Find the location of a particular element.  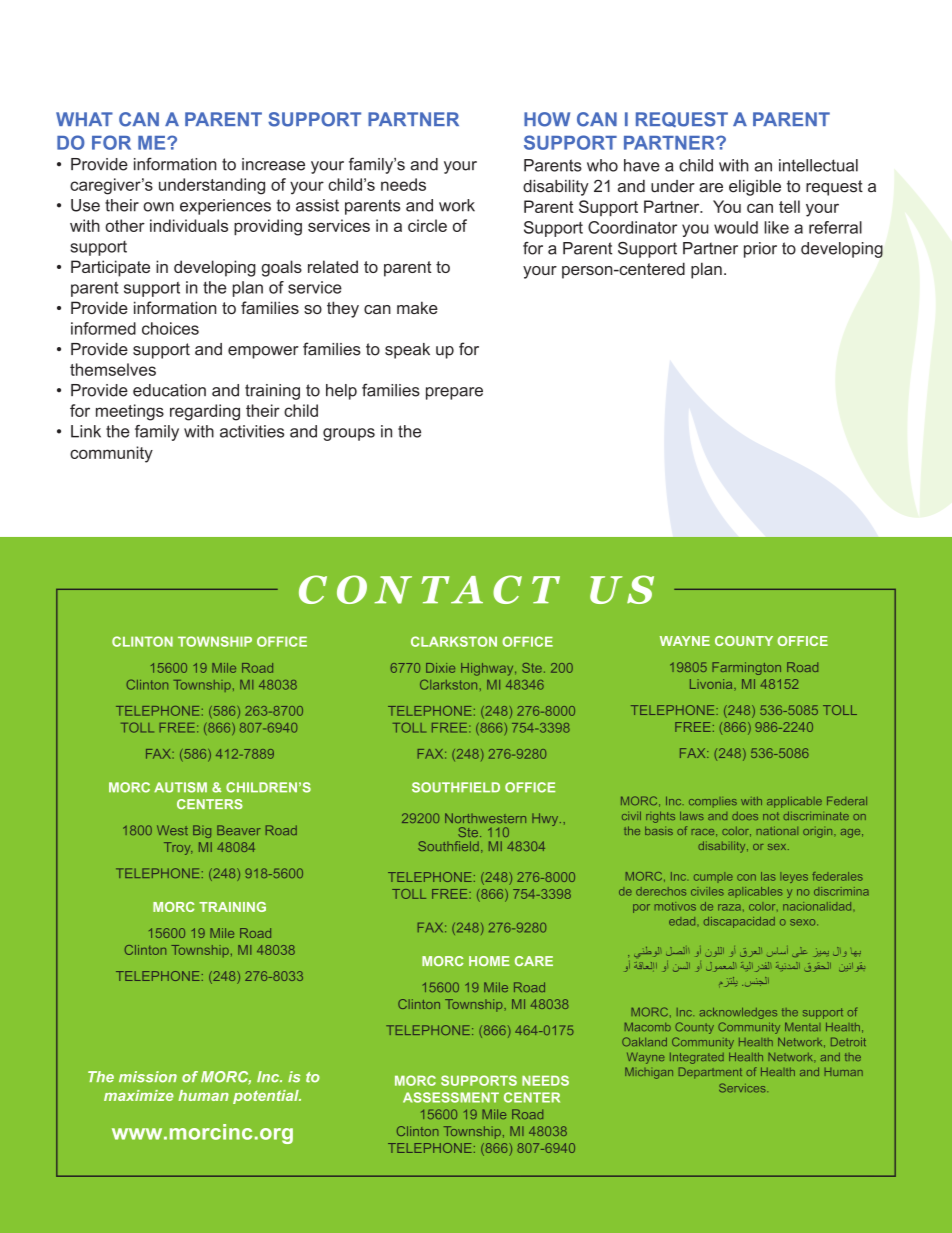

Farmington is located at coordinates (746, 668).
